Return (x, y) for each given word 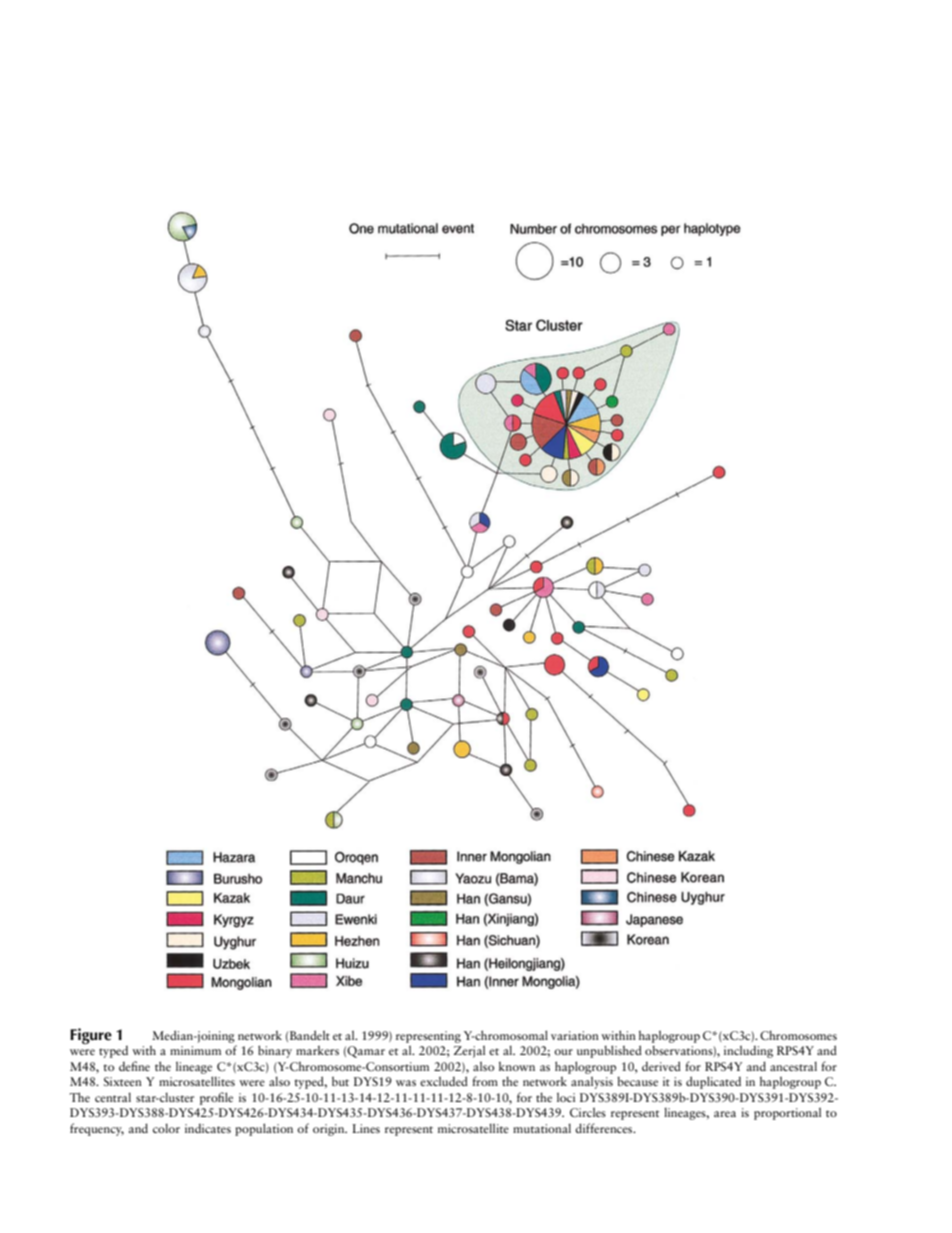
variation (575, 1035)
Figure (91, 1036)
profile (216, 1098)
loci (566, 1097)
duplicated (713, 1082)
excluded (444, 1081)
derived (661, 1066)
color (166, 1128)
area (725, 1114)
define (134, 1066)
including (748, 1051)
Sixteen (123, 1081)
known (517, 1066)
